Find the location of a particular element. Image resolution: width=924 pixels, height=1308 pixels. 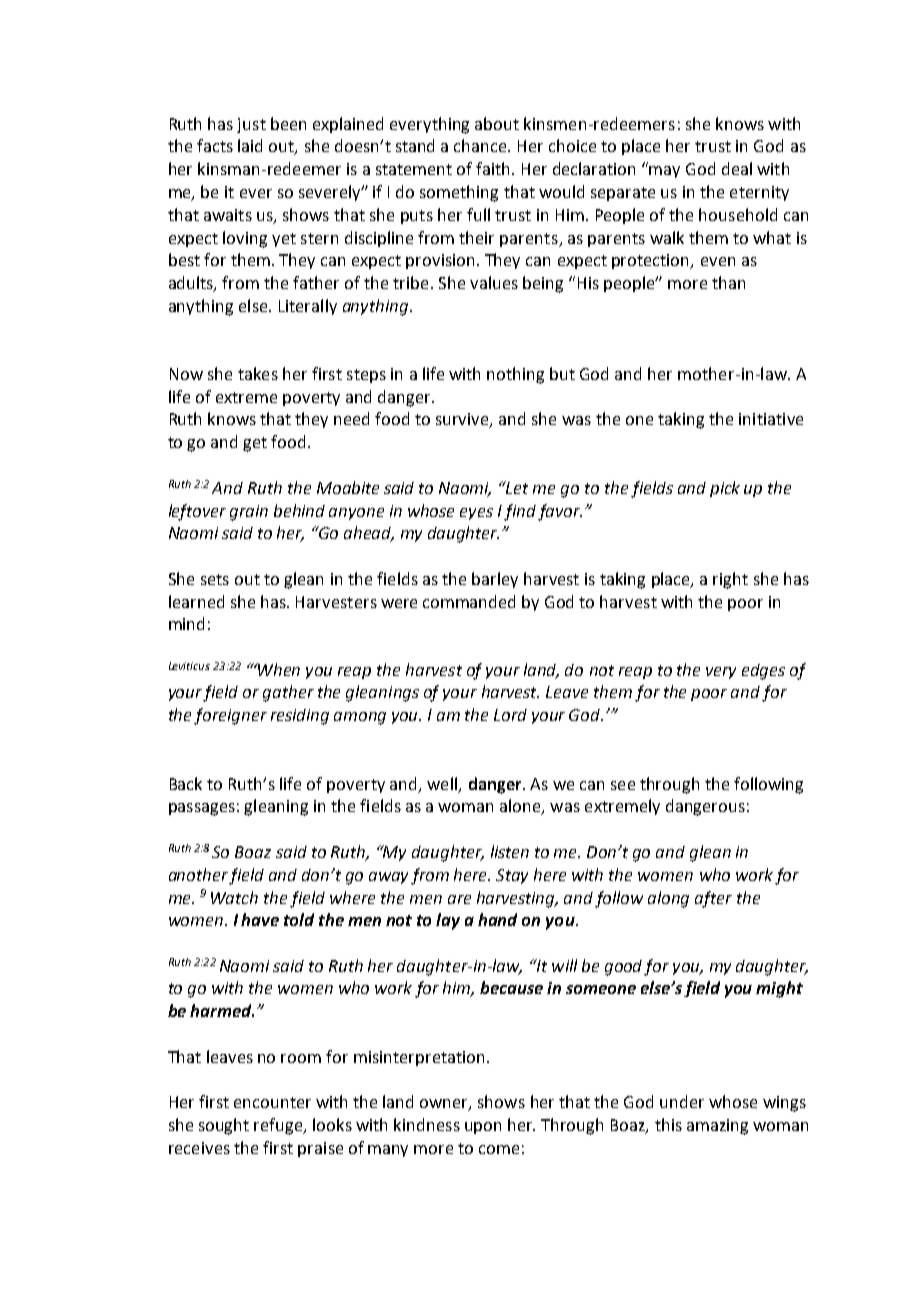

chance is located at coordinates (481, 145).
